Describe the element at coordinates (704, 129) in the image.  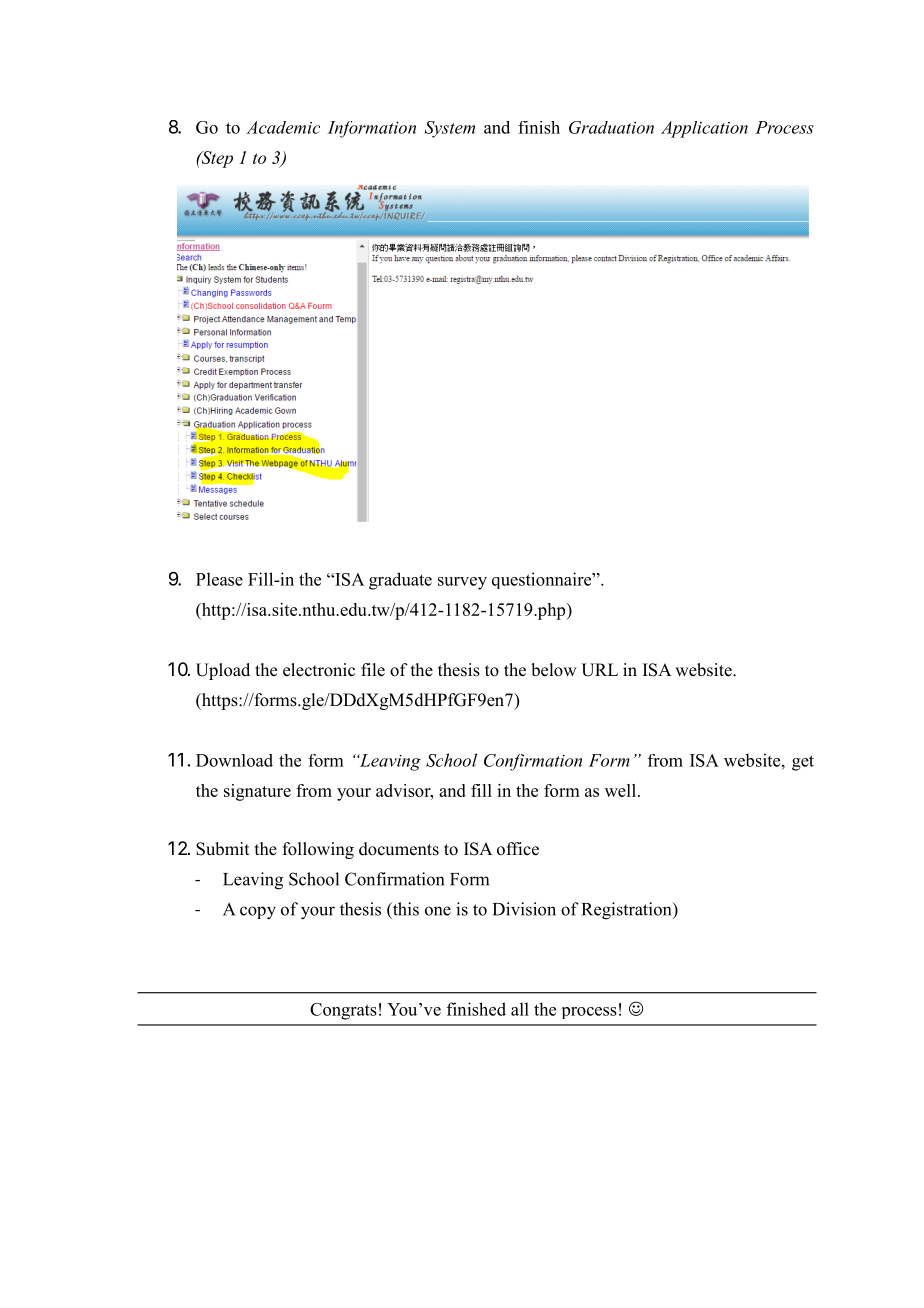
I see `Application` at that location.
